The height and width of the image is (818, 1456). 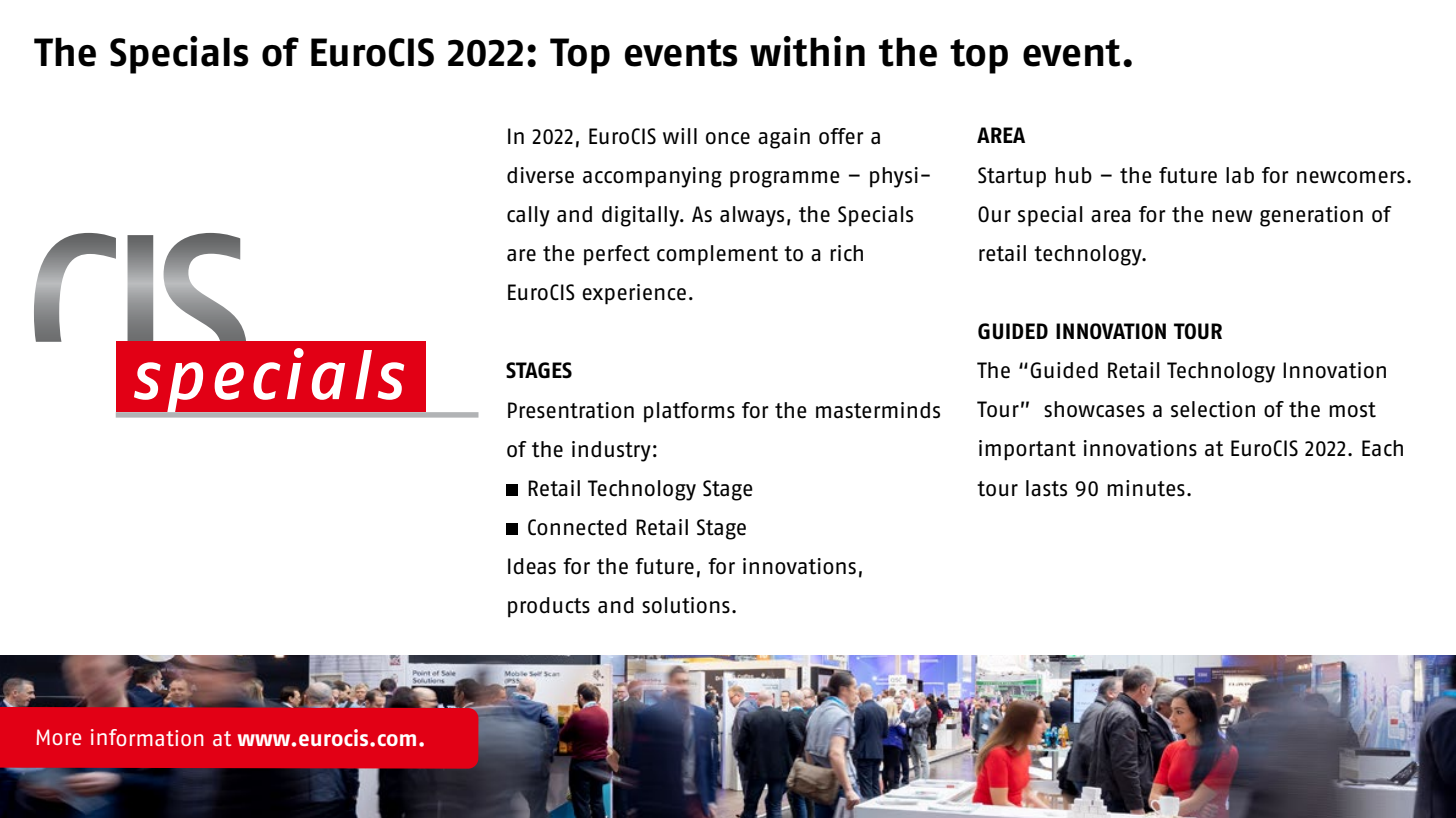 What do you see at coordinates (689, 412) in the image?
I see `platforms` at bounding box center [689, 412].
